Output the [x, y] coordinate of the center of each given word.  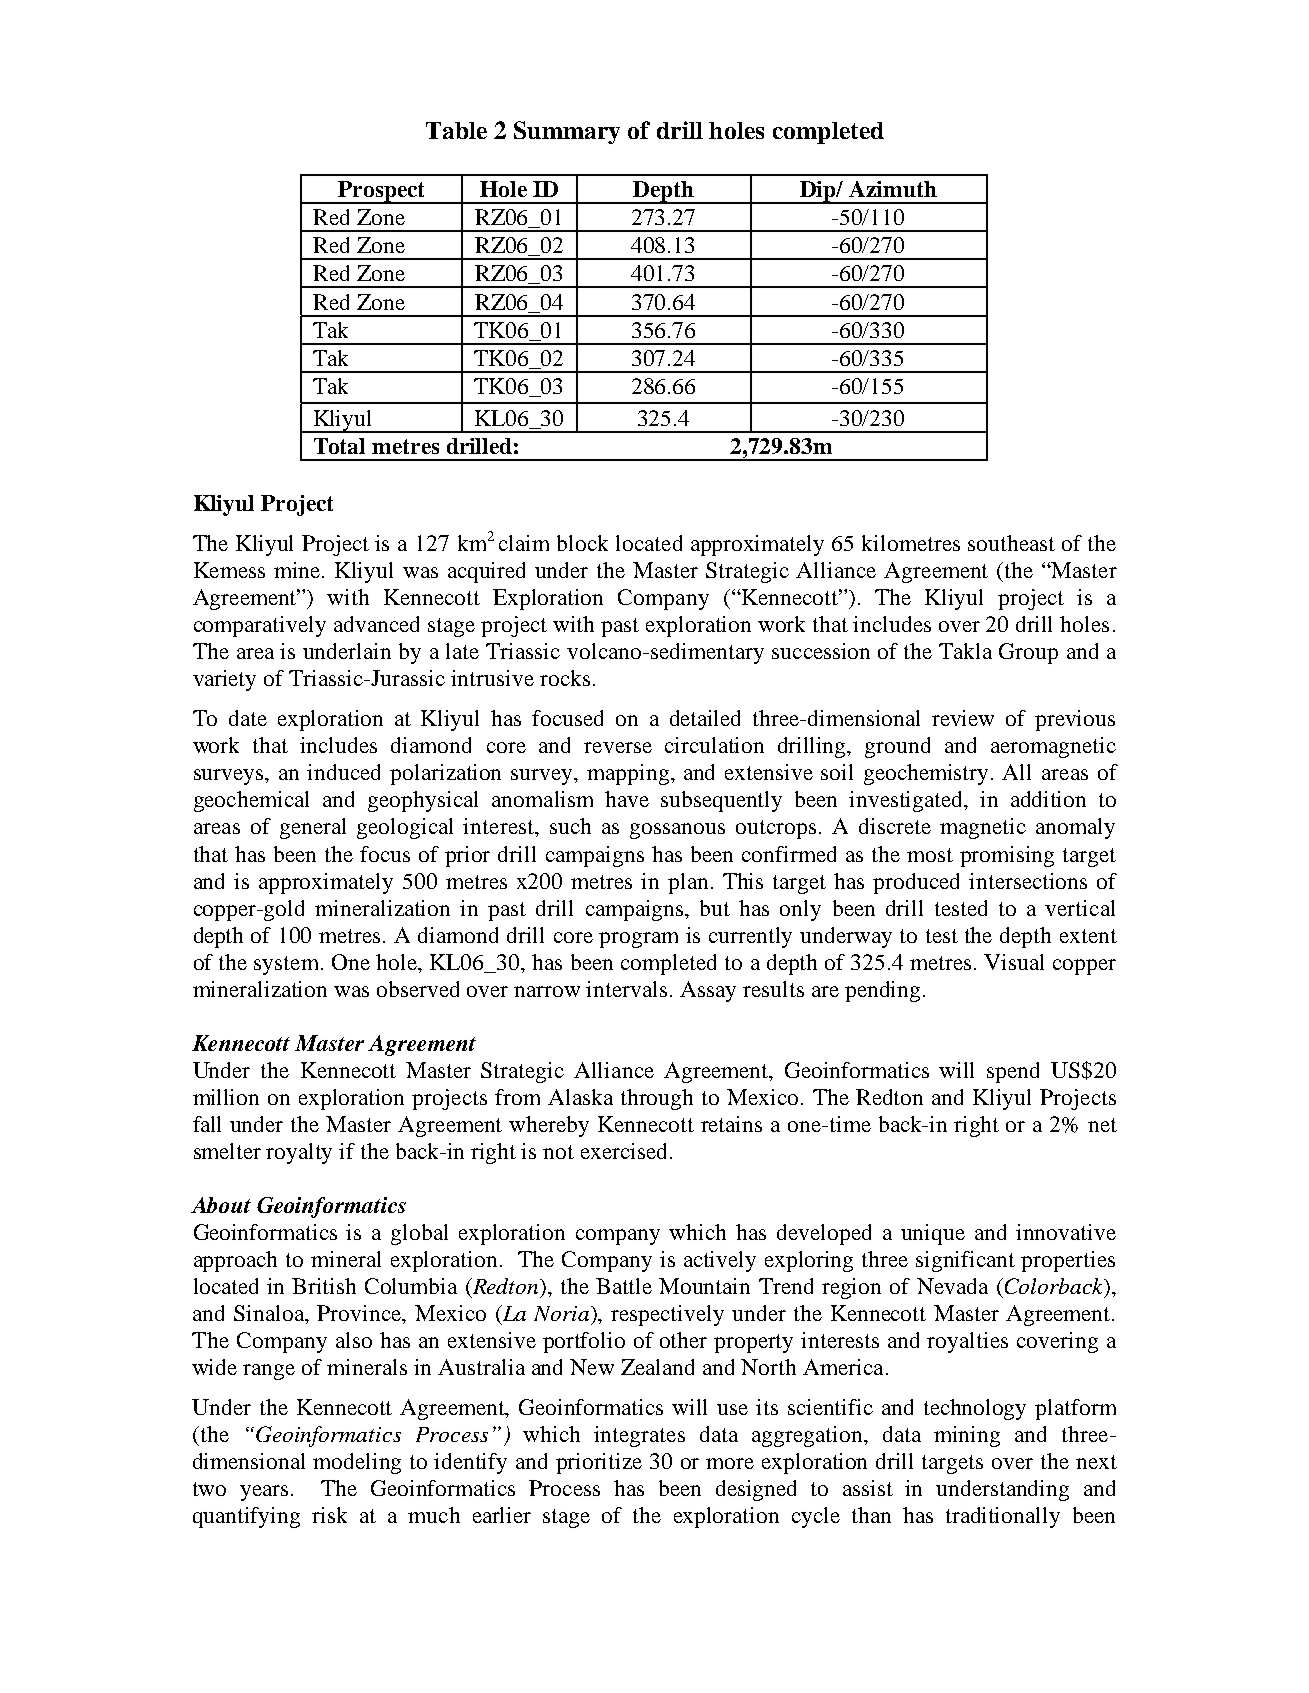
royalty [299, 1153]
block [582, 543]
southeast [1011, 543]
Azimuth [893, 189]
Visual [1014, 962]
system [288, 965]
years [266, 1493]
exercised [626, 1151]
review [963, 718]
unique [933, 1234]
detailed [705, 718]
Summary [567, 132]
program [638, 940]
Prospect [382, 192]
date [248, 718]
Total [339, 446]
